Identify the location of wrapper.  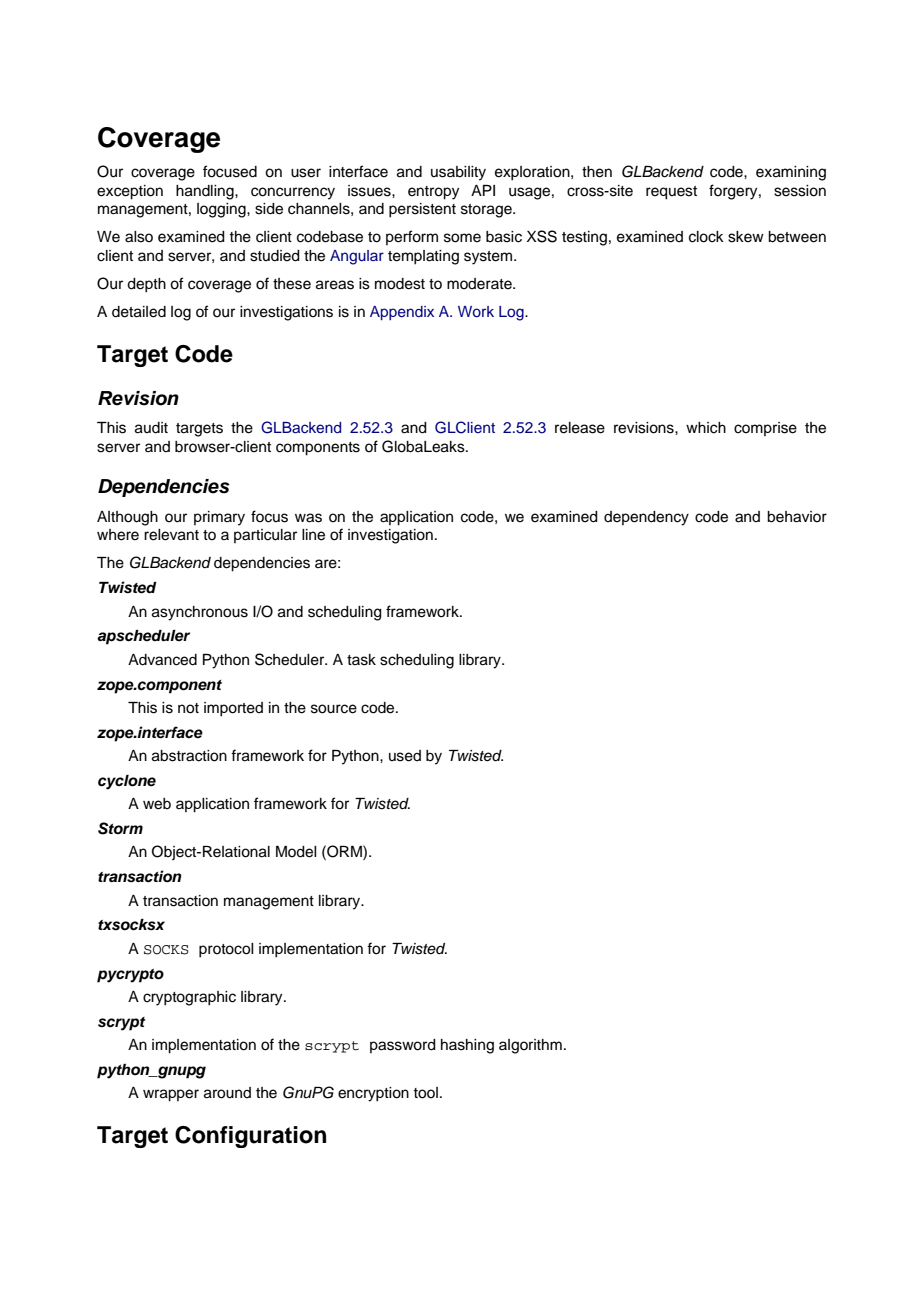
(171, 1095).
